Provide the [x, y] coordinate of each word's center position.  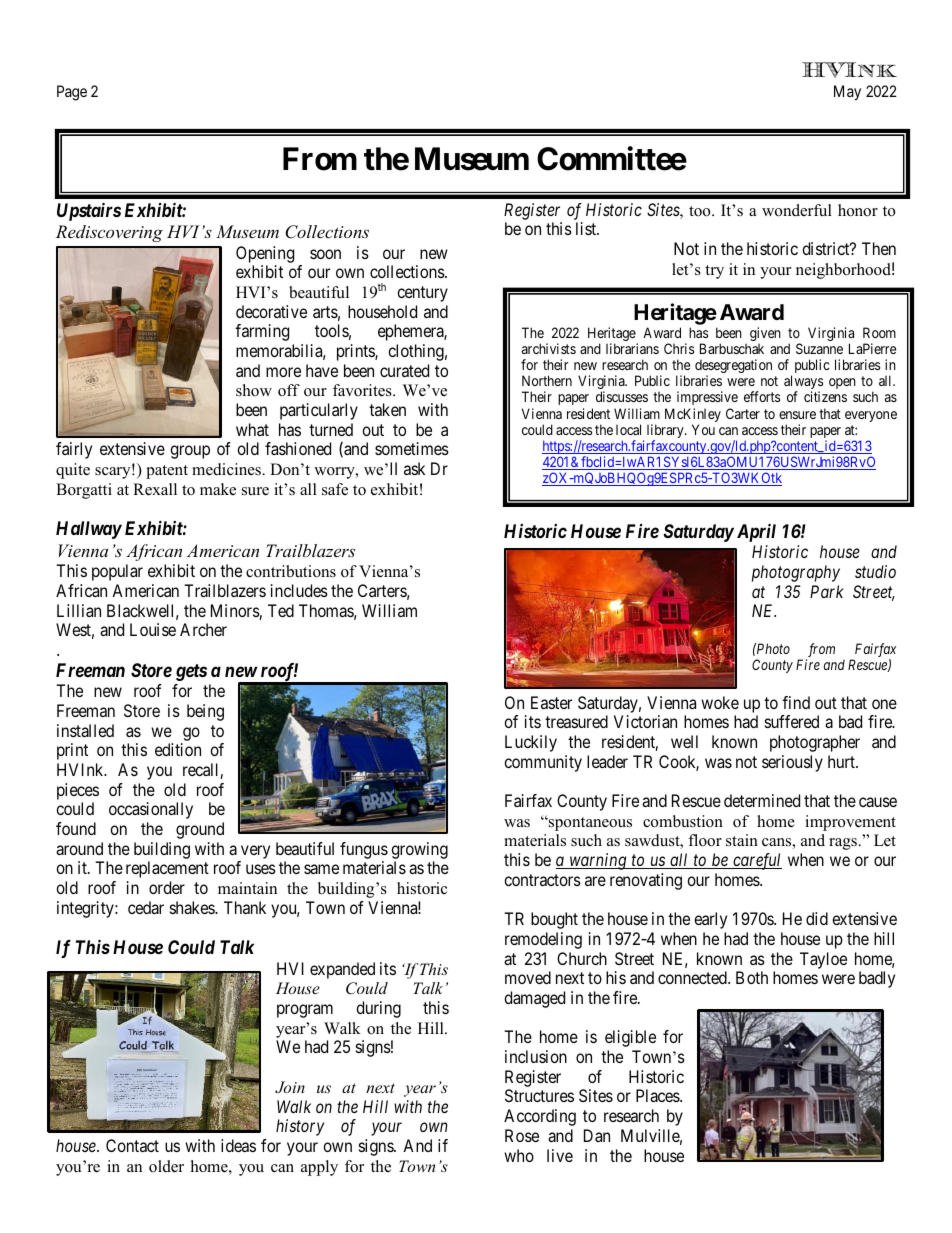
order [167, 887]
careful [756, 861]
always [803, 383]
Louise [153, 629]
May [847, 93]
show [254, 390]
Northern [547, 380]
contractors [542, 880]
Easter [551, 702]
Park [827, 591]
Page [72, 93]
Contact [132, 1145]
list [587, 228]
